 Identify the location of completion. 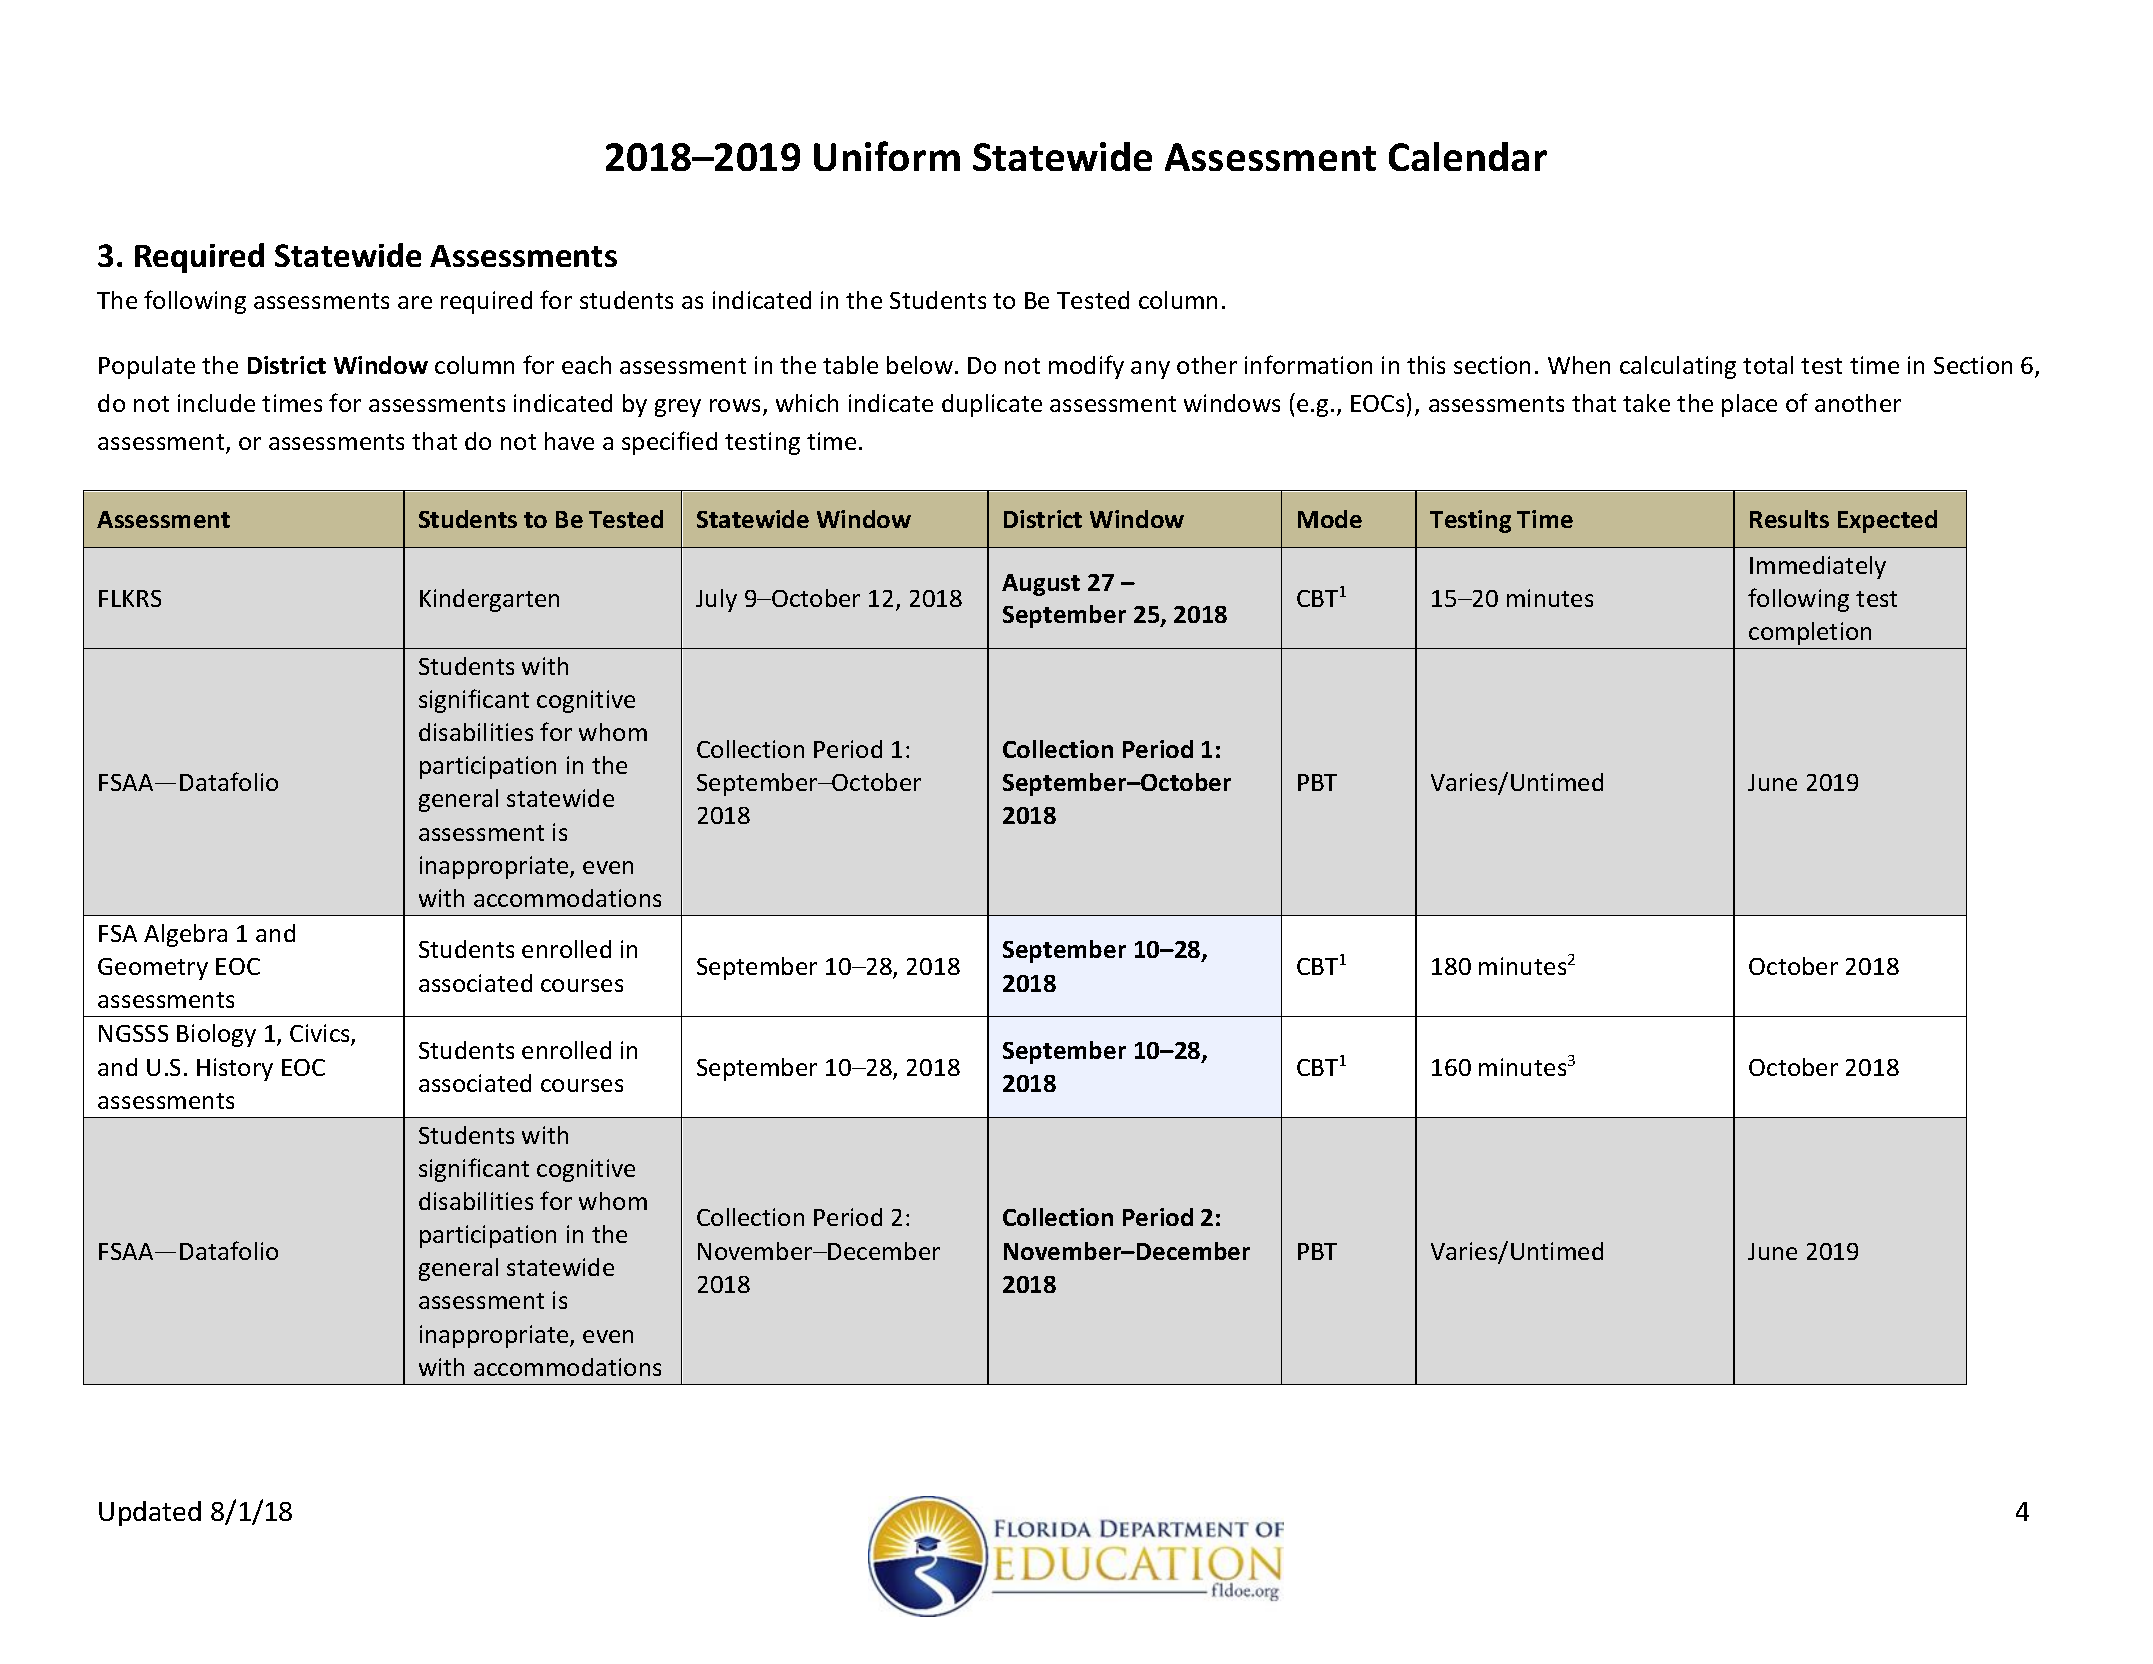
(1810, 633).
